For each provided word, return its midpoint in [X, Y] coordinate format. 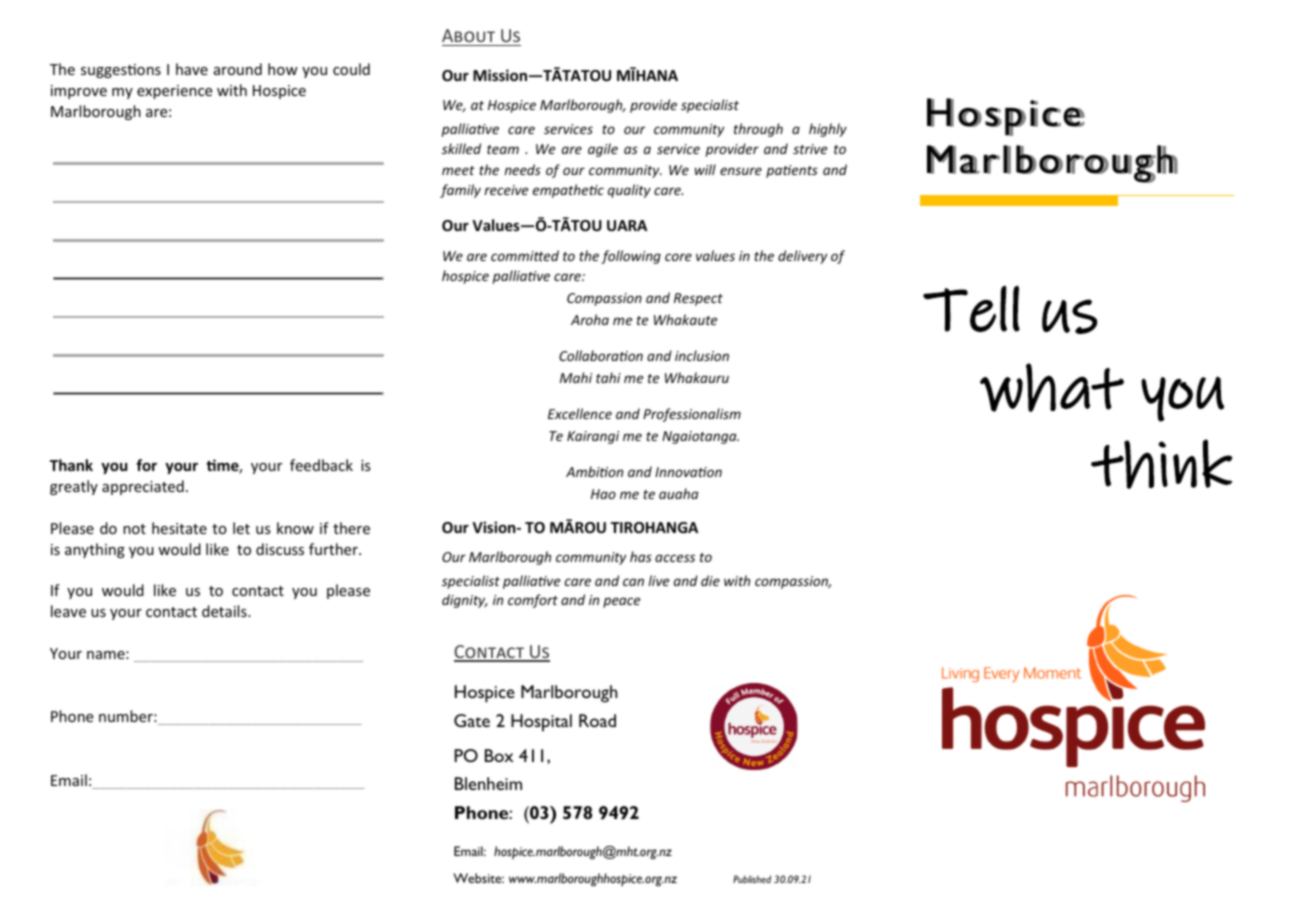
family [460, 191]
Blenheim [488, 783]
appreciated [143, 487]
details [225, 611]
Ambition [594, 471]
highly [828, 130]
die [710, 580]
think [1162, 464]
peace [621, 602]
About [468, 35]
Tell [971, 308]
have [192, 69]
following [631, 257]
